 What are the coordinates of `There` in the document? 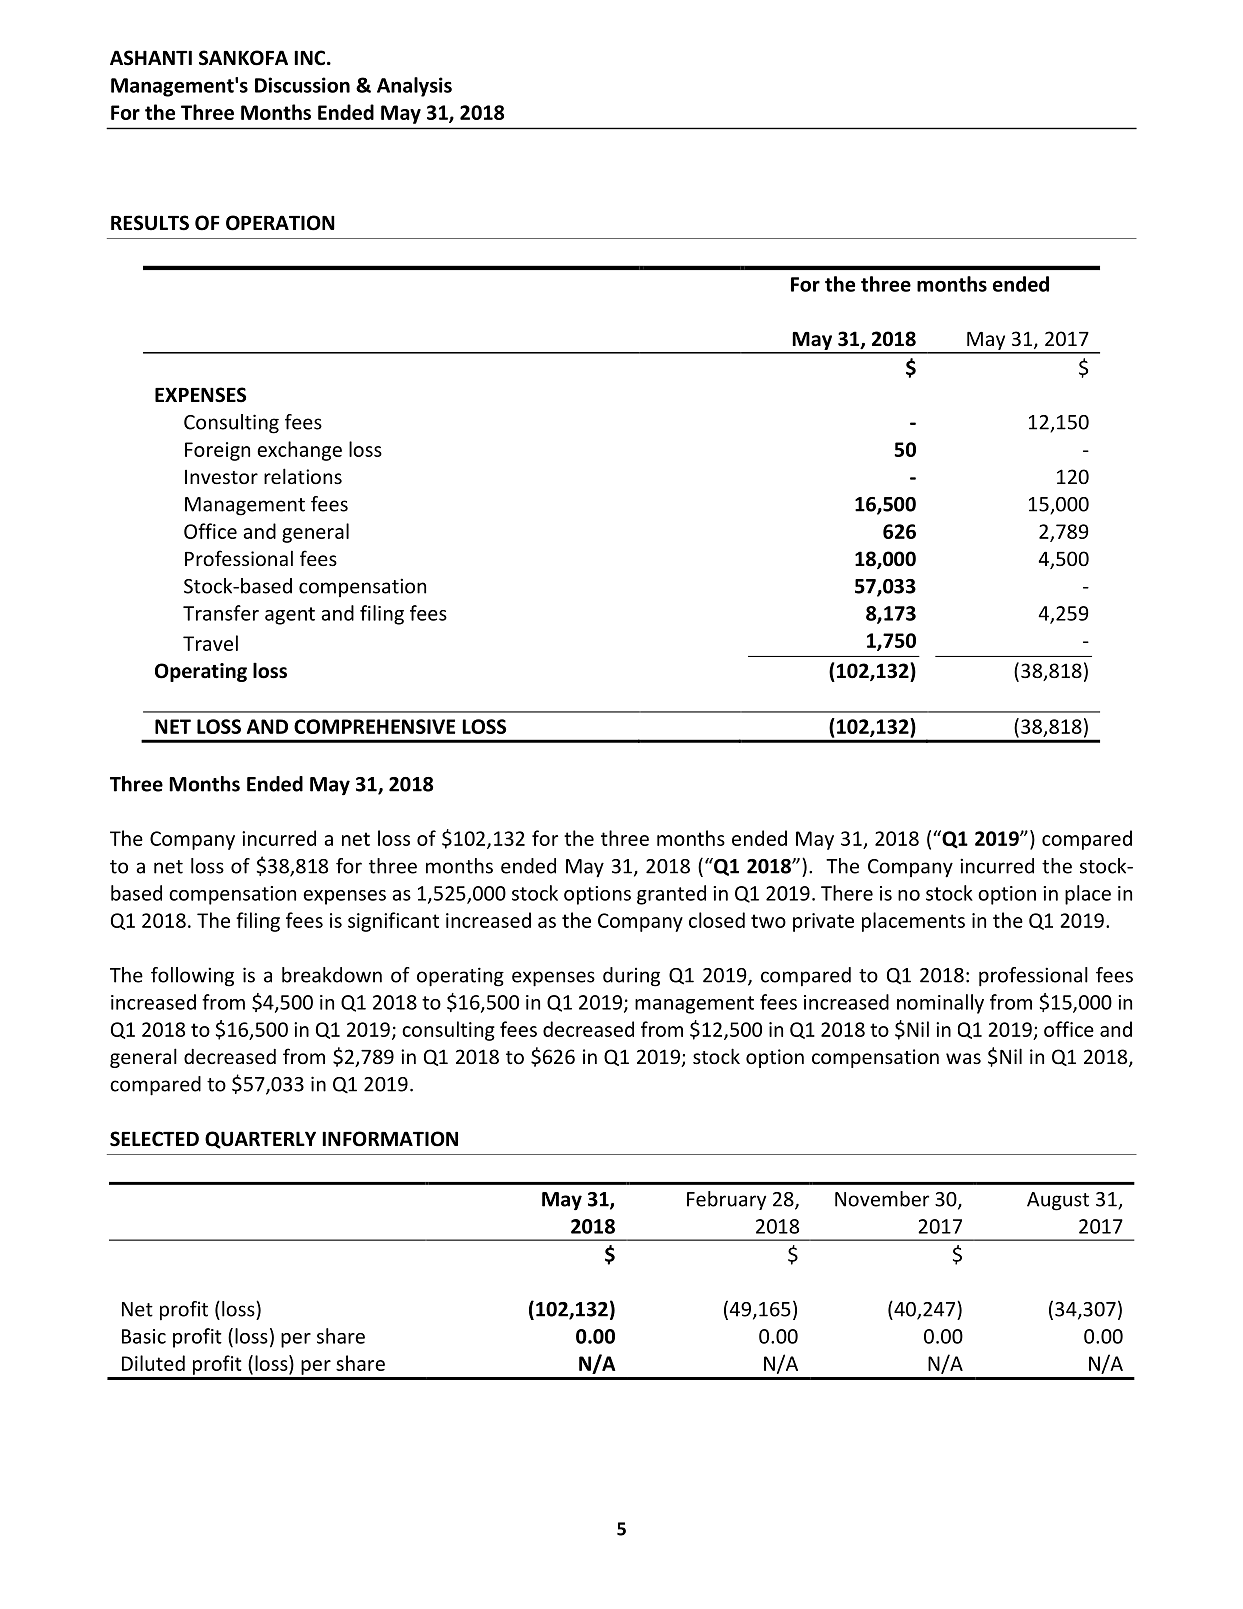 It's located at (847, 893).
